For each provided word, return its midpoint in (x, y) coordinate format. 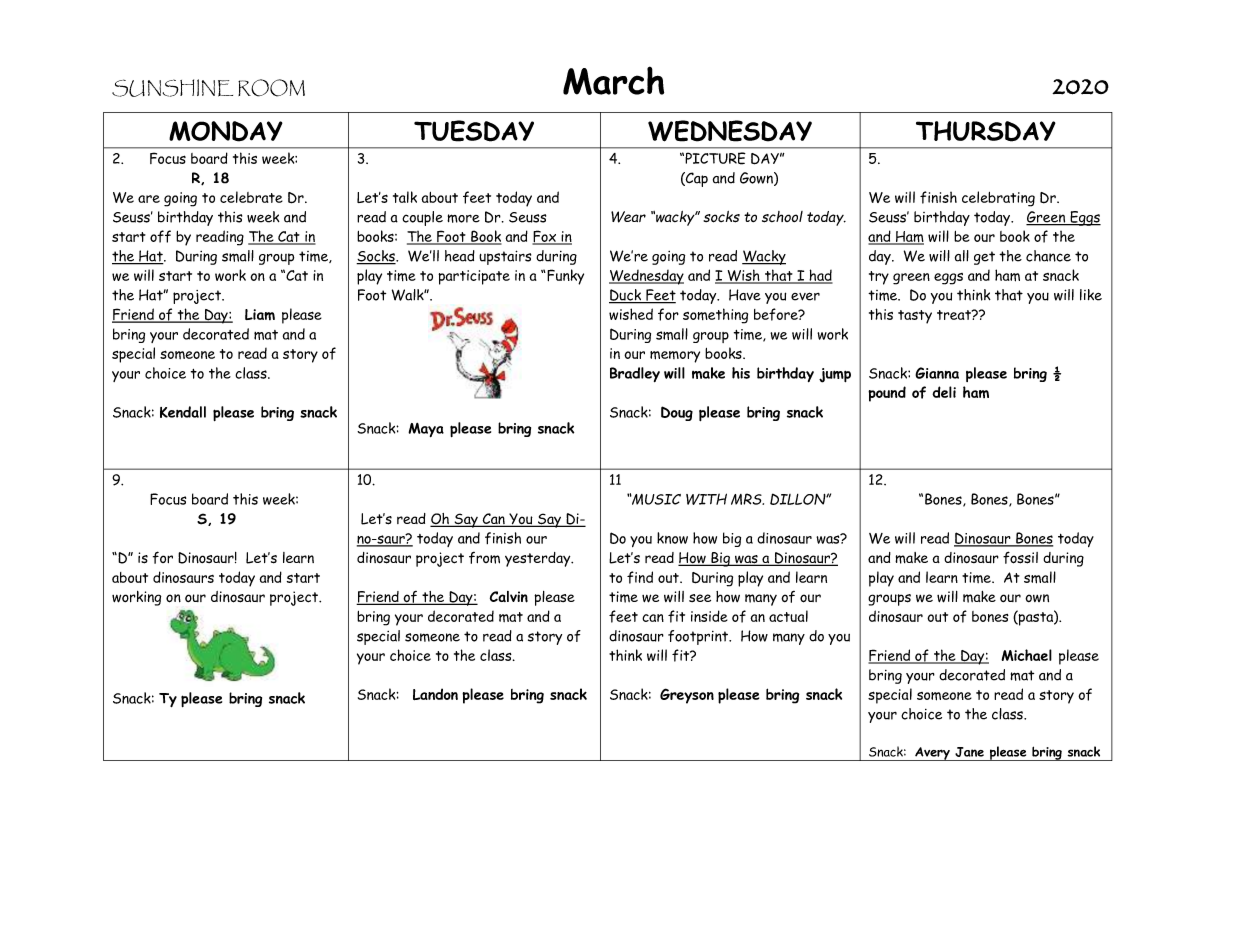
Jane (969, 752)
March (613, 80)
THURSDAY (986, 131)
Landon (435, 694)
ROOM (271, 88)
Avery (932, 754)
